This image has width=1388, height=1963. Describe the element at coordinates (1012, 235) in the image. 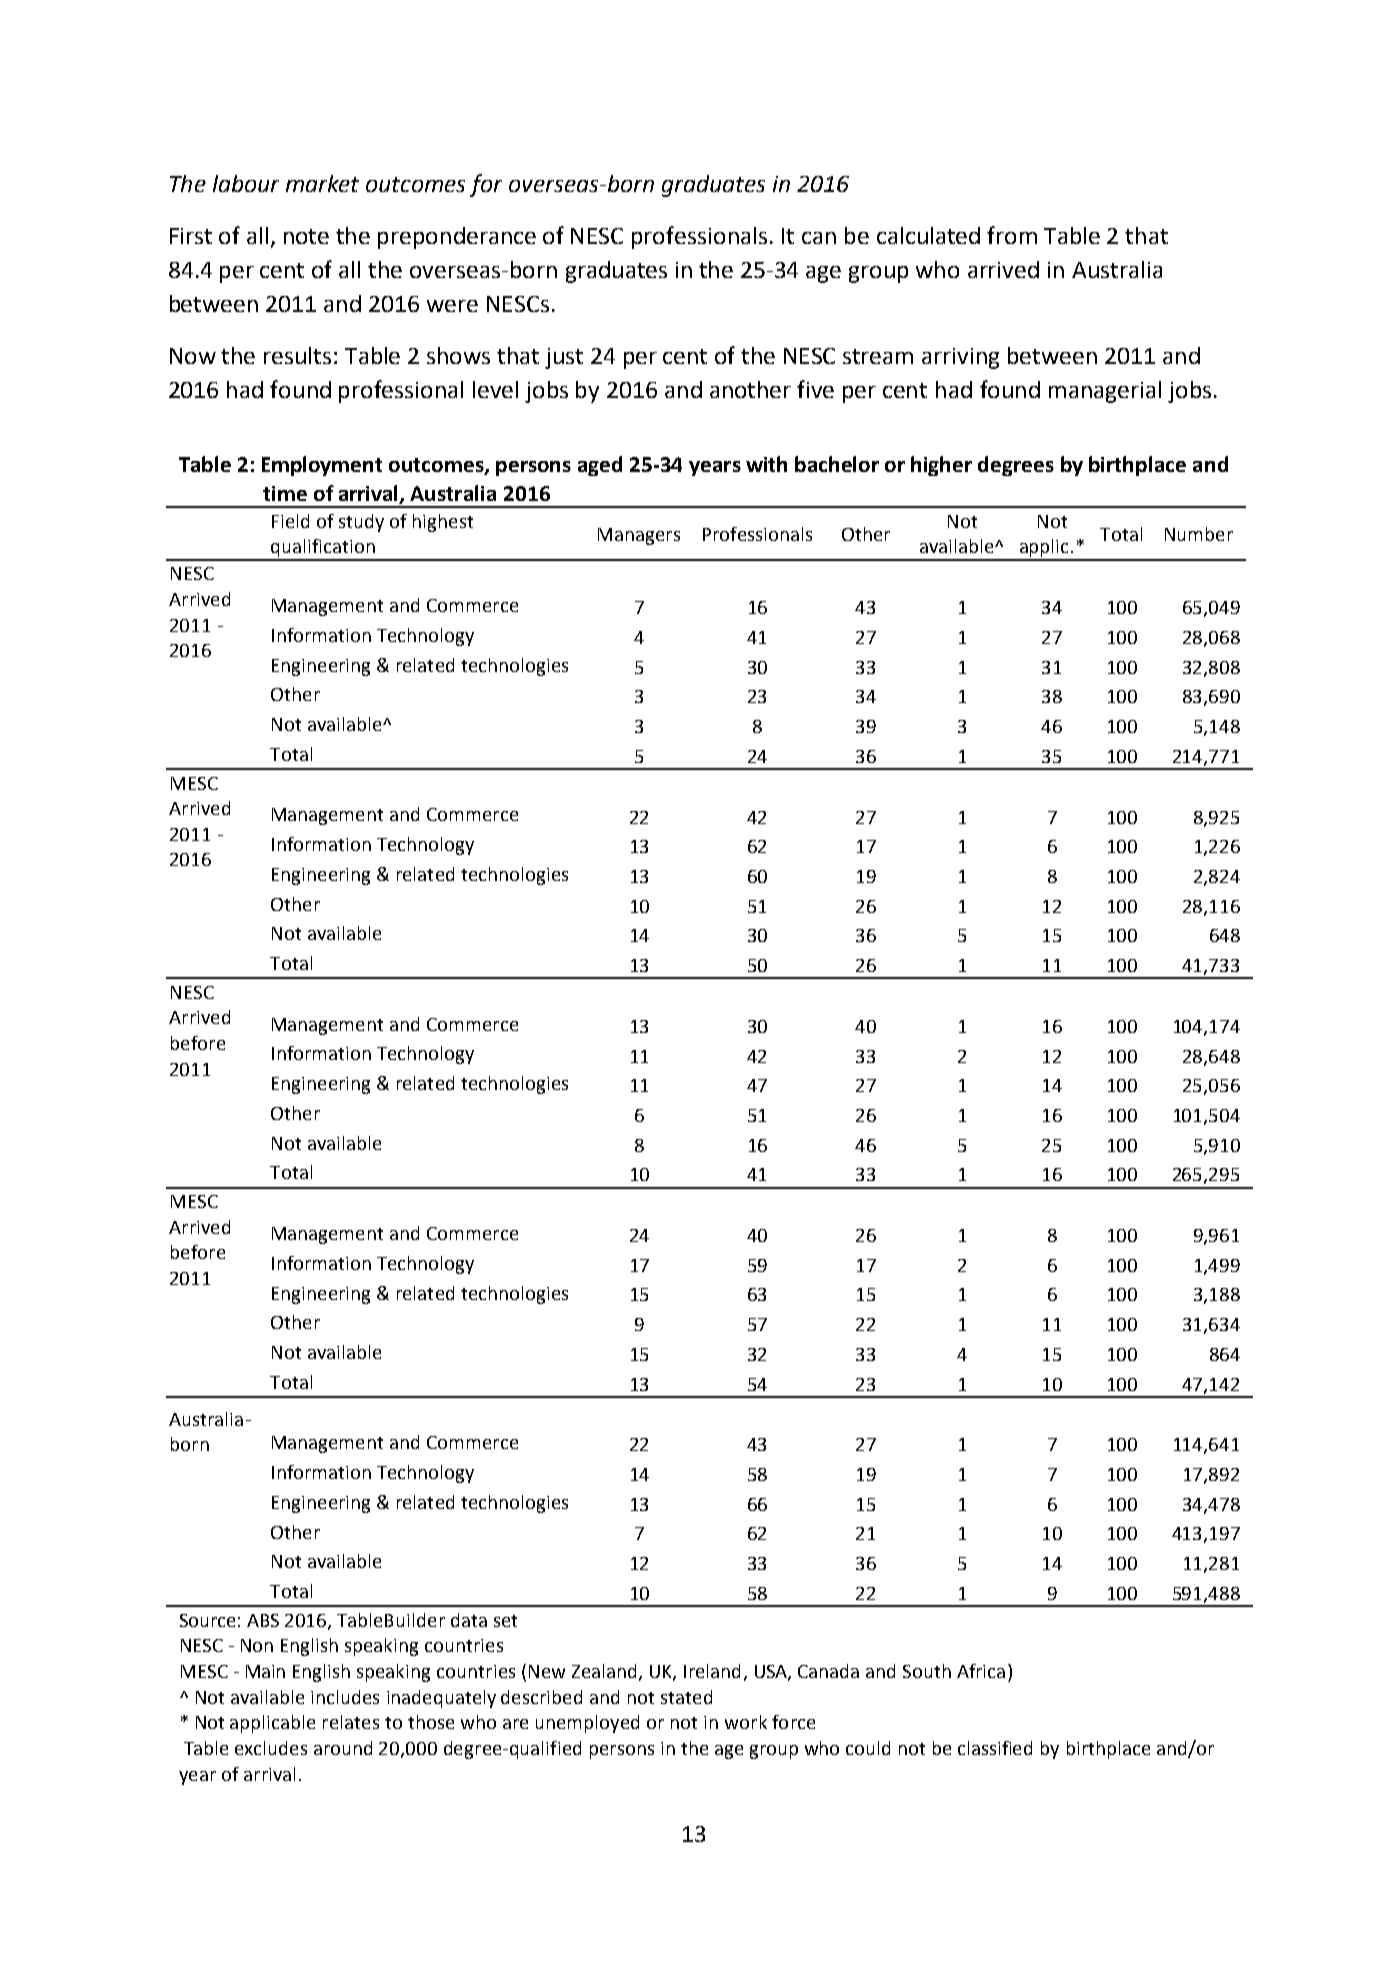

I see `from` at that location.
